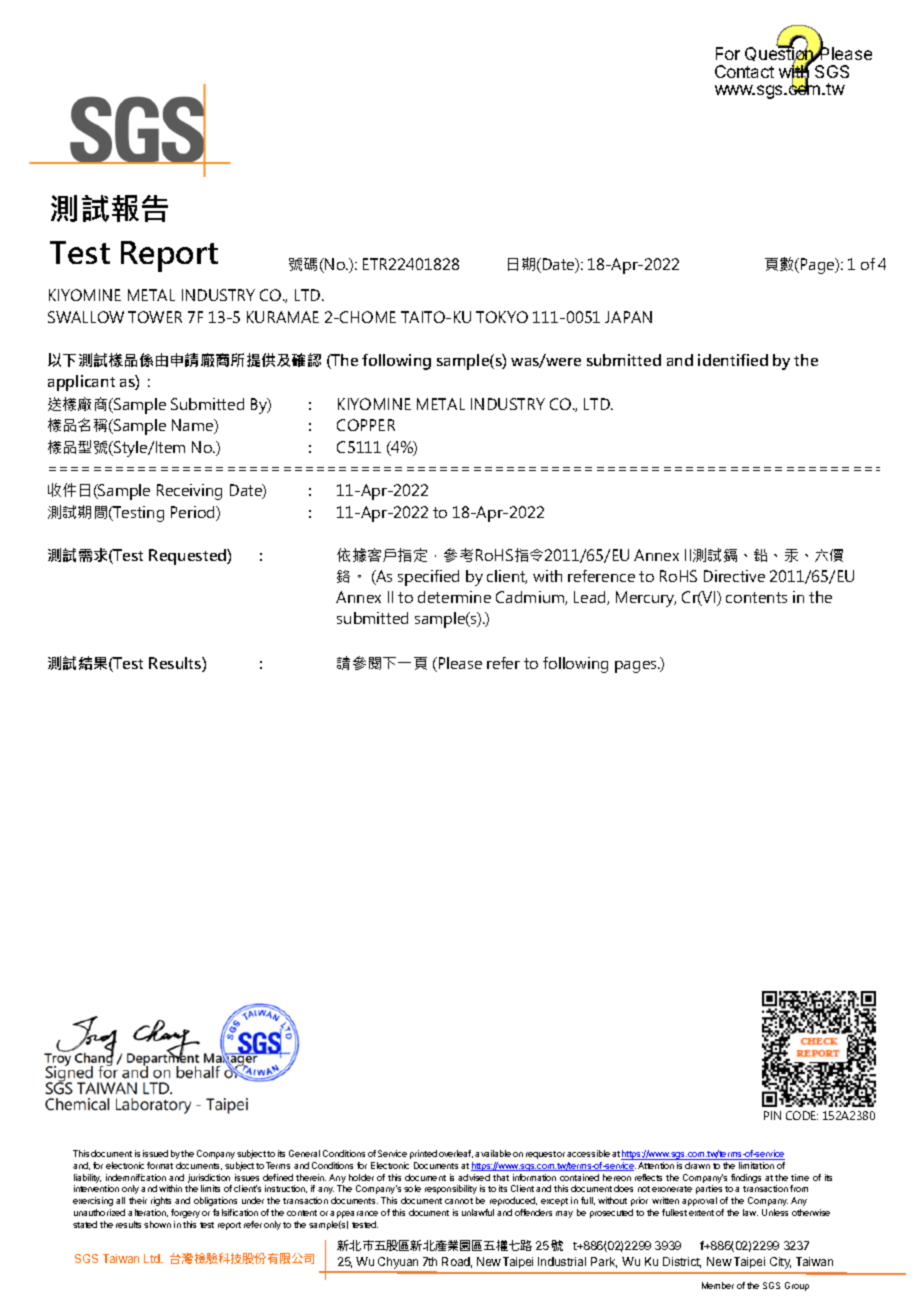  I want to click on issued, so click(155, 1153).
